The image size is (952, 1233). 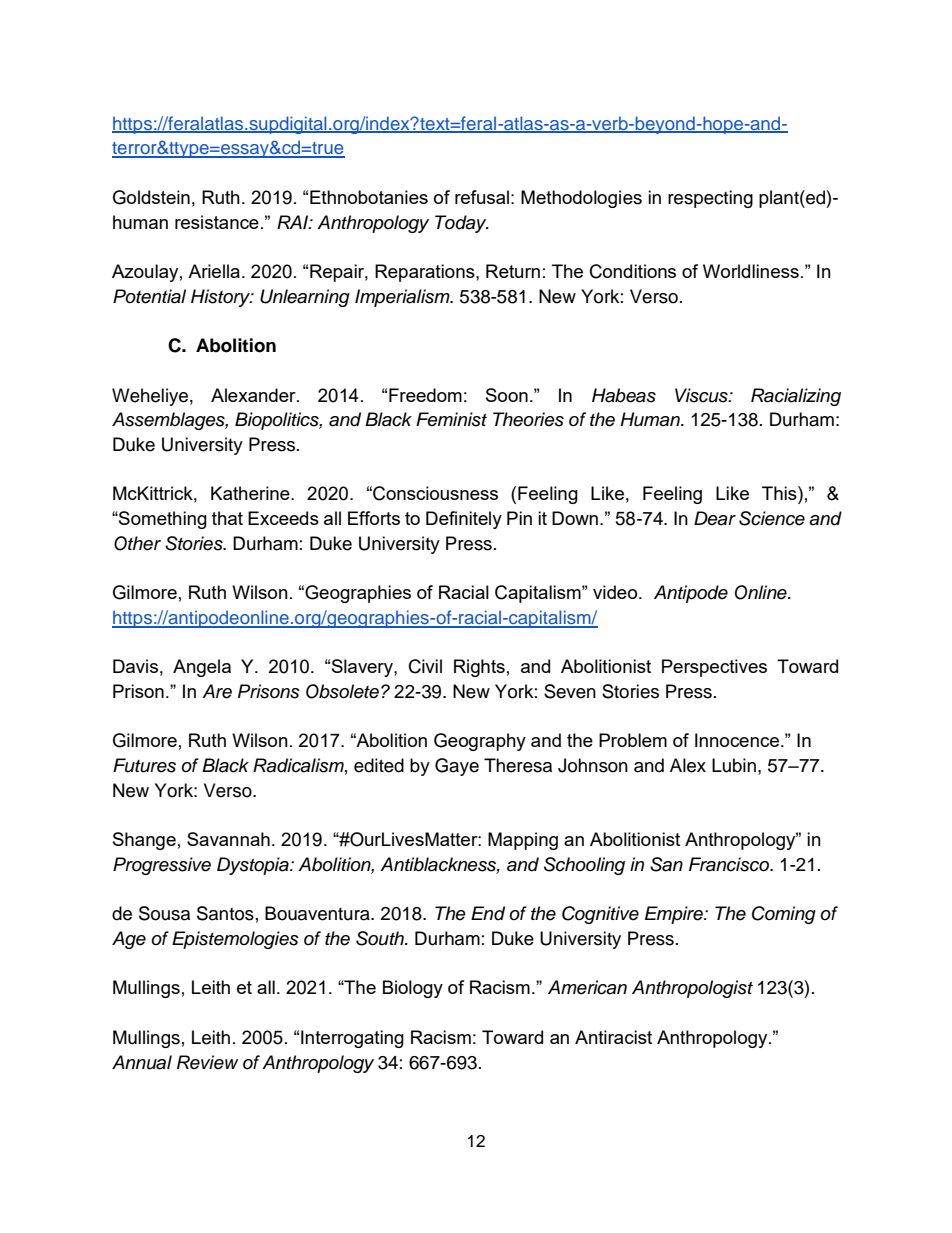 I want to click on Angela, so click(x=202, y=668).
